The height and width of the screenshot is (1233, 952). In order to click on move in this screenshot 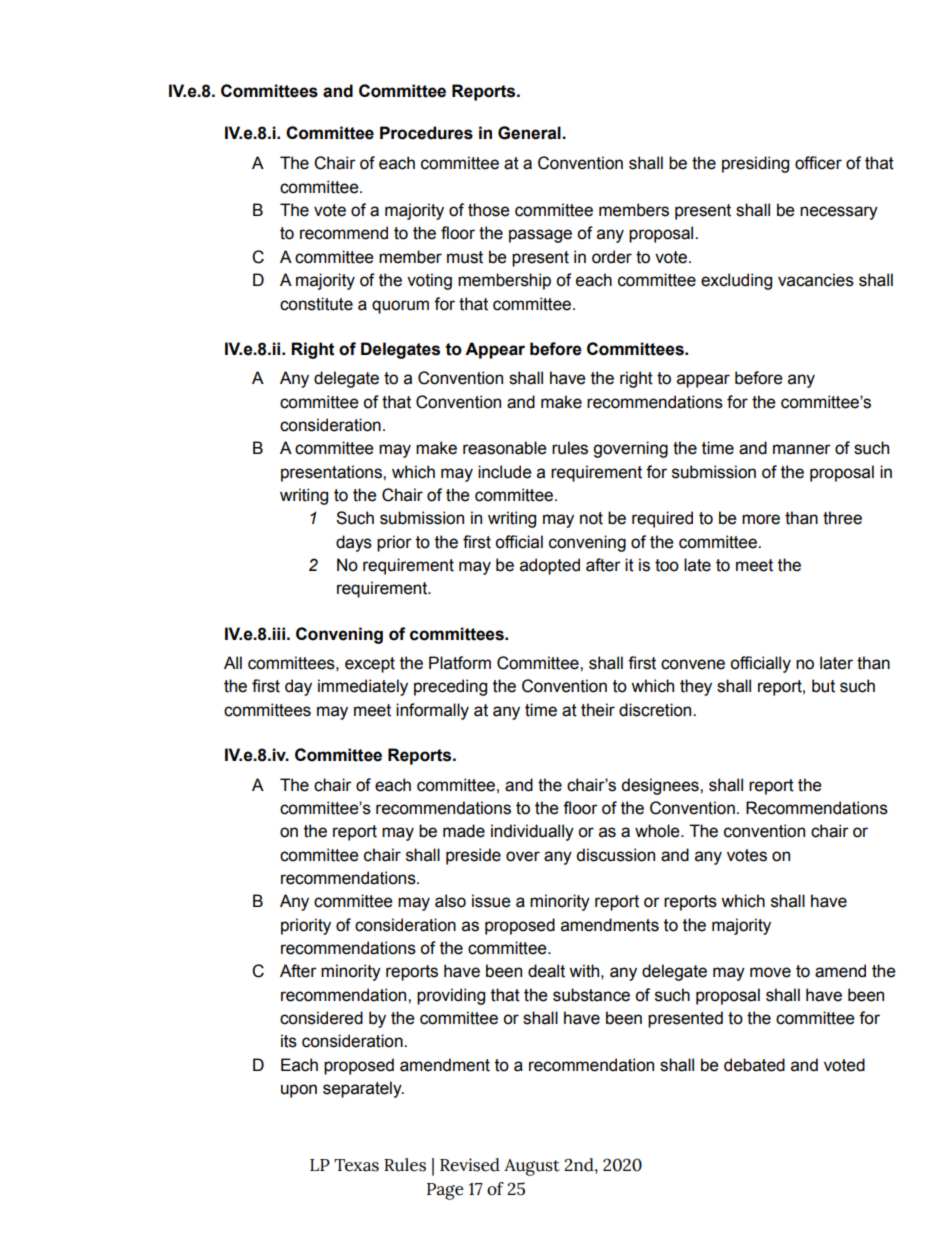, I will do `click(770, 972)`.
